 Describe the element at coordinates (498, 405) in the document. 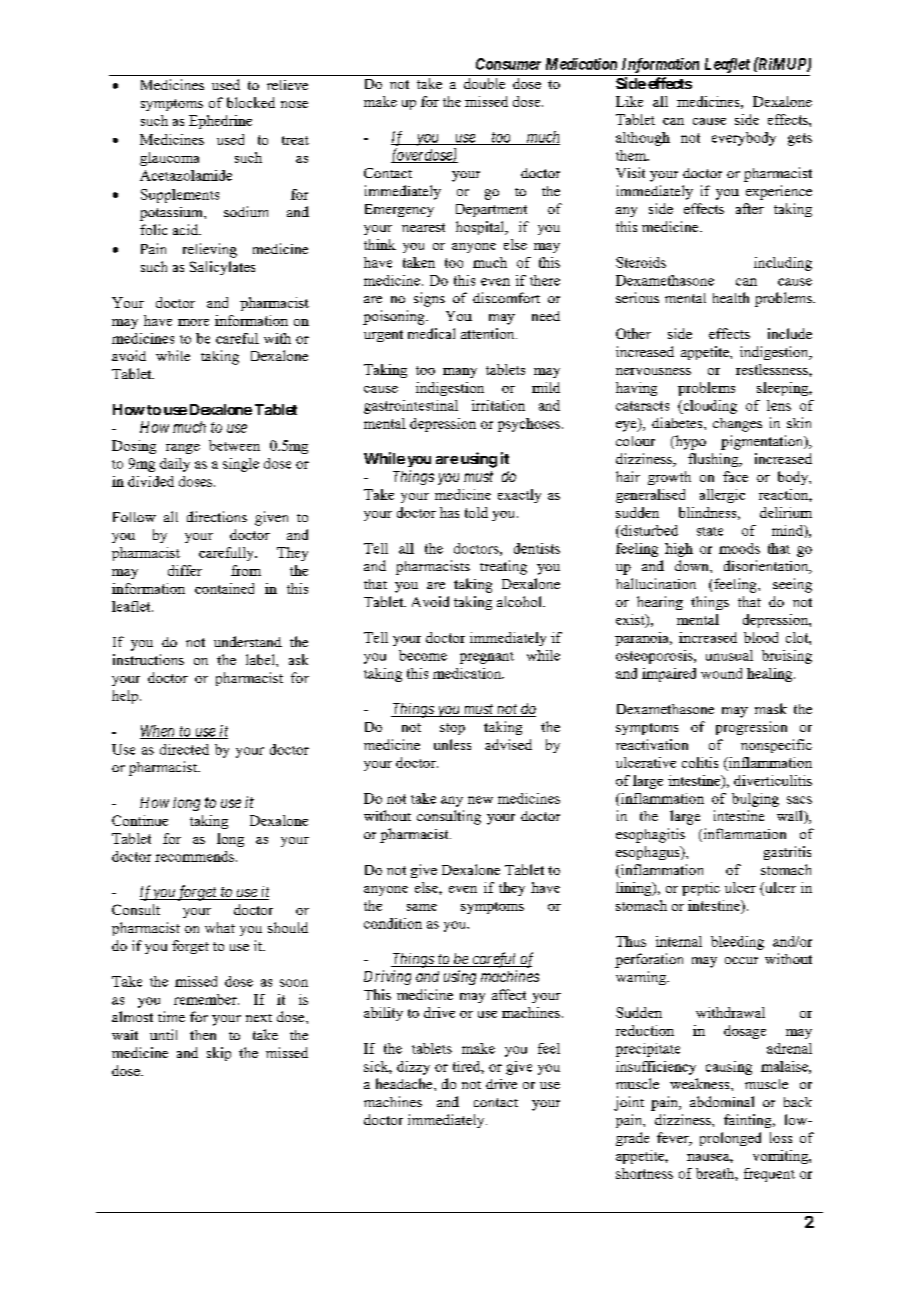

I see `irritation` at that location.
